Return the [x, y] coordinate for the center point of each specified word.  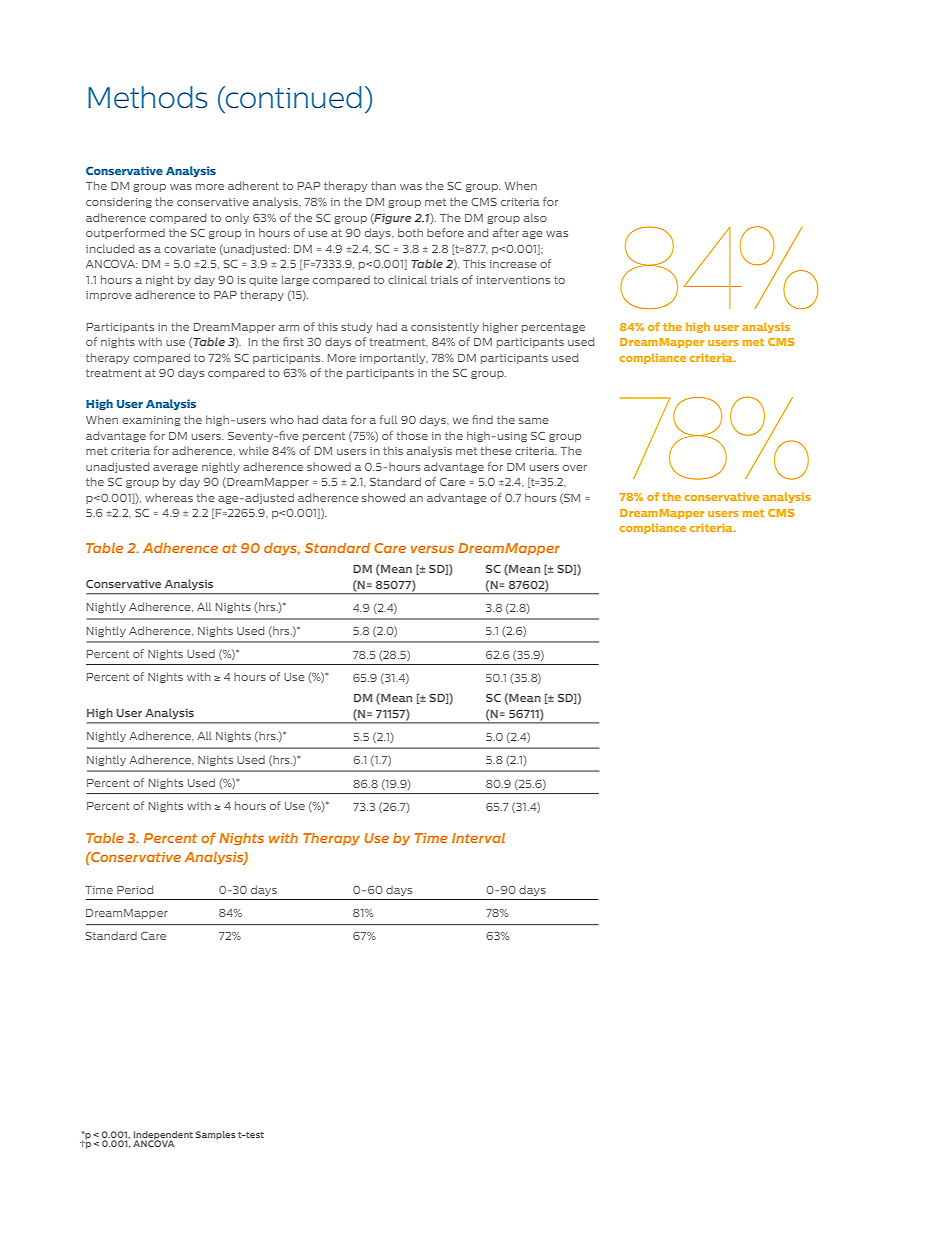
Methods [148, 97]
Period [135, 889]
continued [292, 97]
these [496, 450]
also [535, 217]
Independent [163, 1136]
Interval [478, 838]
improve [109, 296]
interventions [513, 280]
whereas [169, 497]
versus [432, 549]
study [356, 327]
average [175, 469]
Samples [216, 1135]
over [575, 468]
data [334, 419]
